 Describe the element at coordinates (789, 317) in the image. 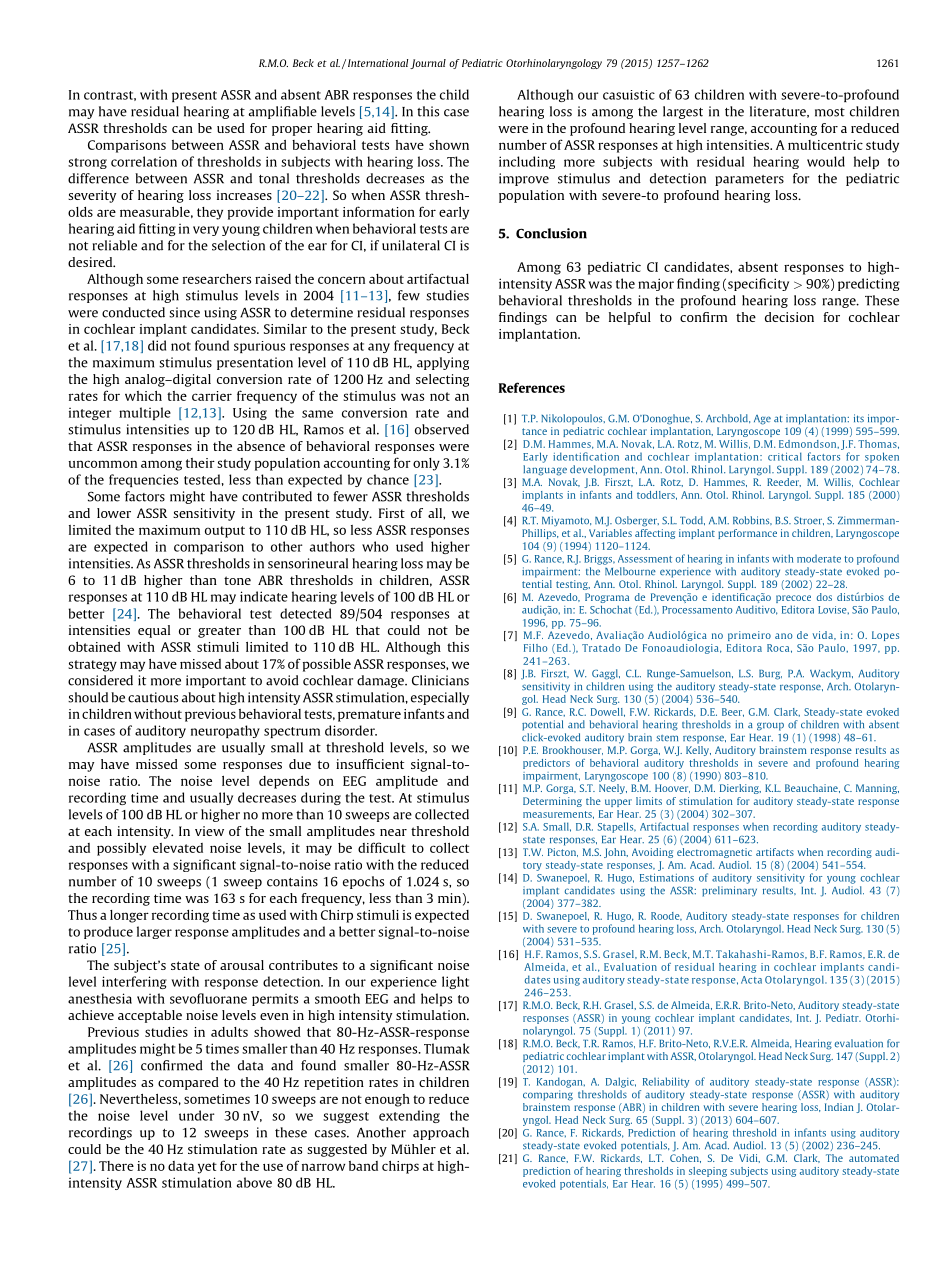

I see `decision` at that location.
